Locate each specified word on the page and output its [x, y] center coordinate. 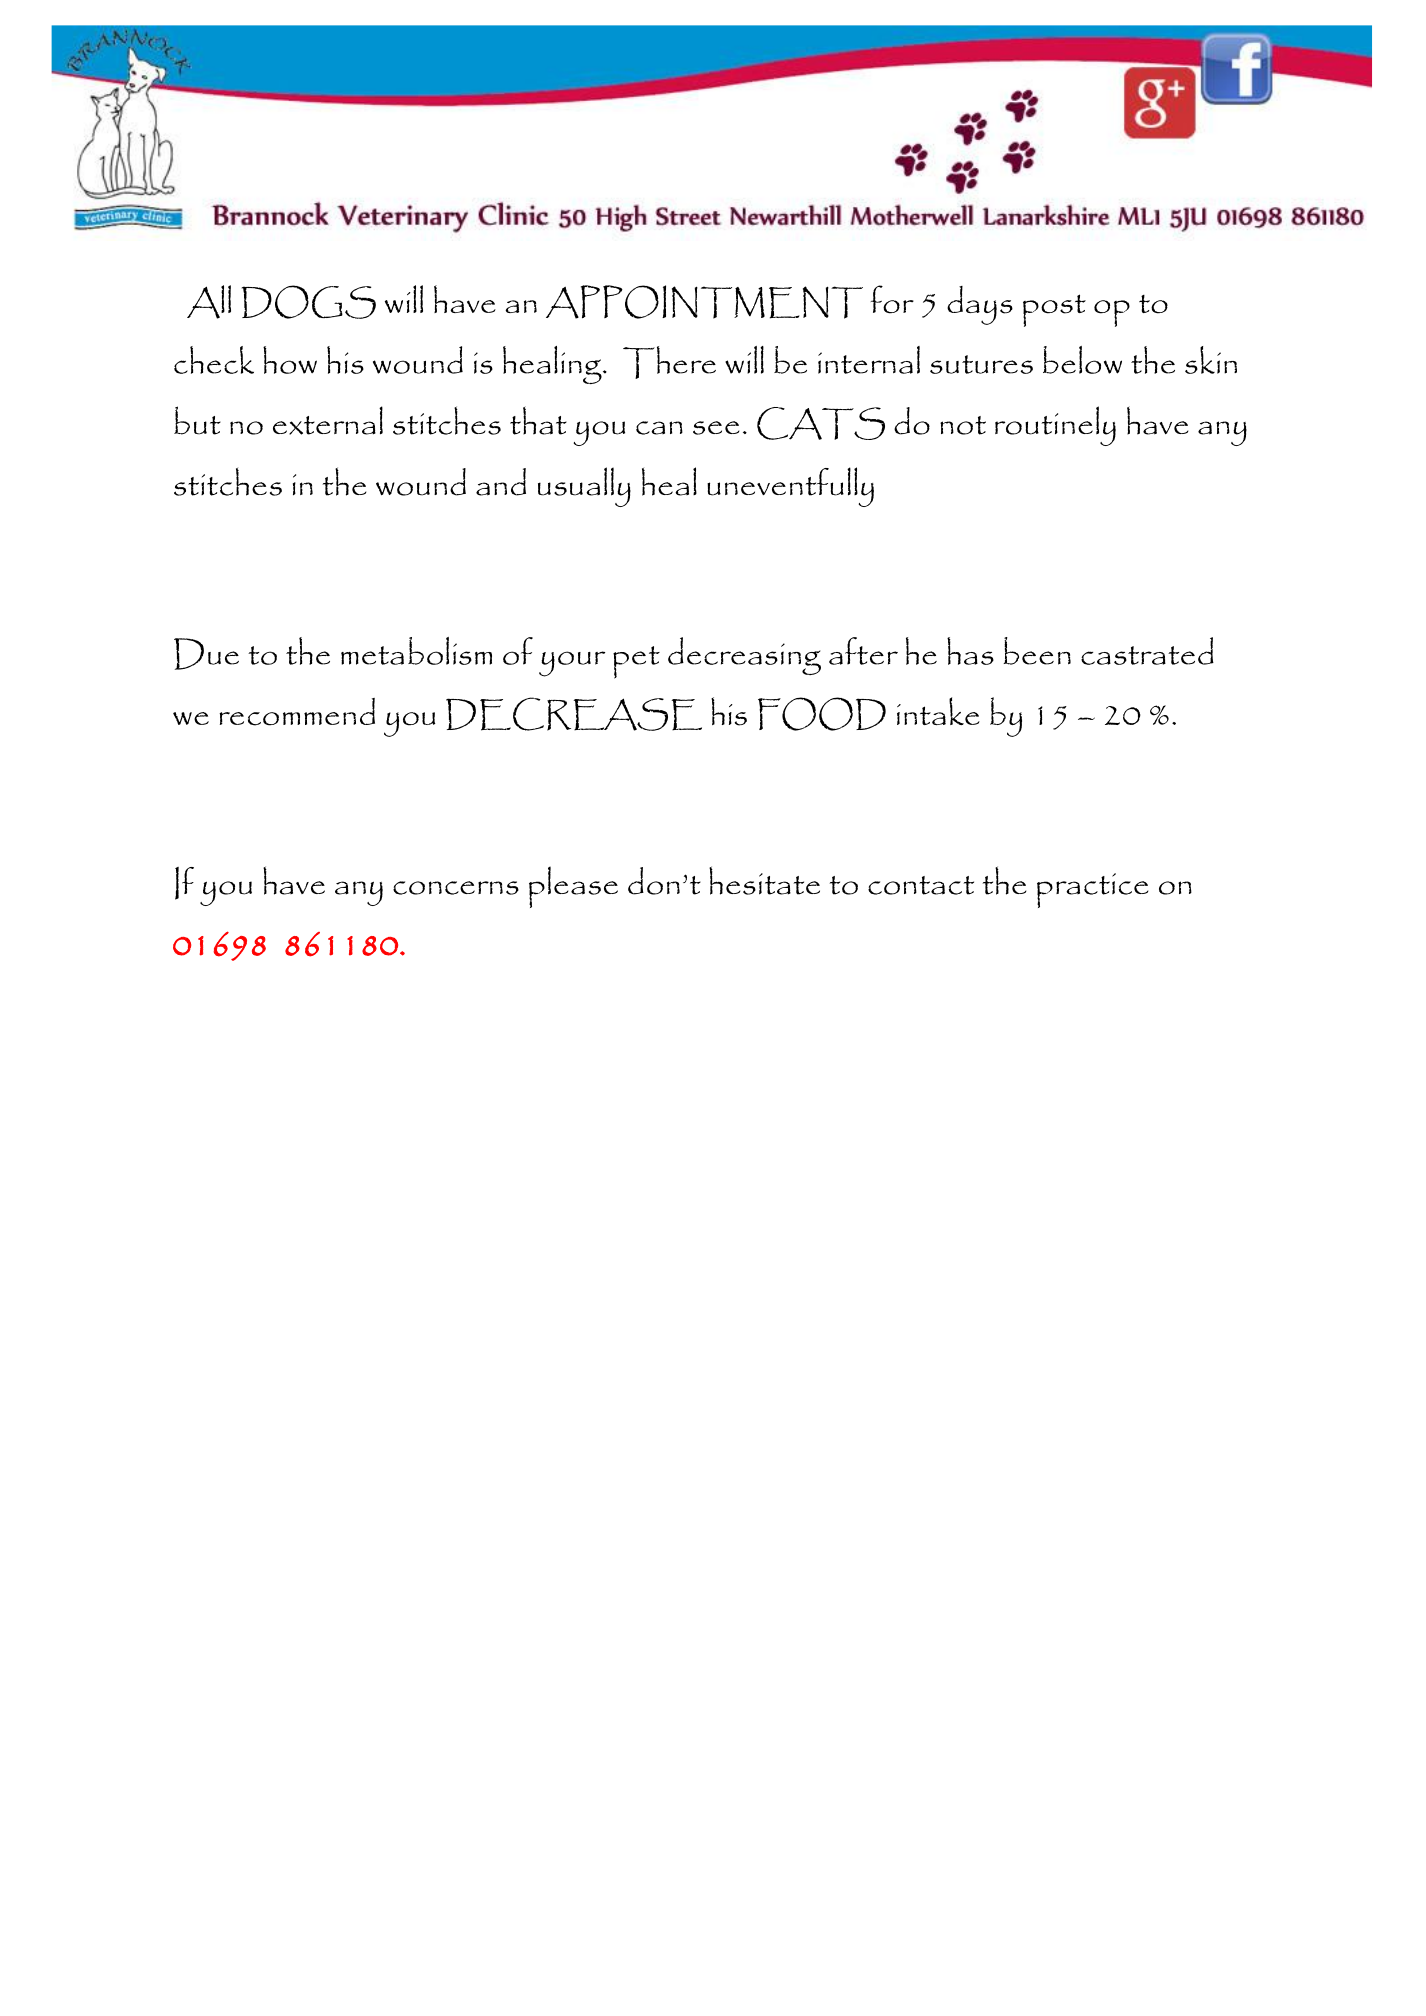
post [1054, 310]
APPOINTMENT [704, 302]
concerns [456, 888]
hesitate [764, 880]
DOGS [309, 302]
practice [1092, 890]
